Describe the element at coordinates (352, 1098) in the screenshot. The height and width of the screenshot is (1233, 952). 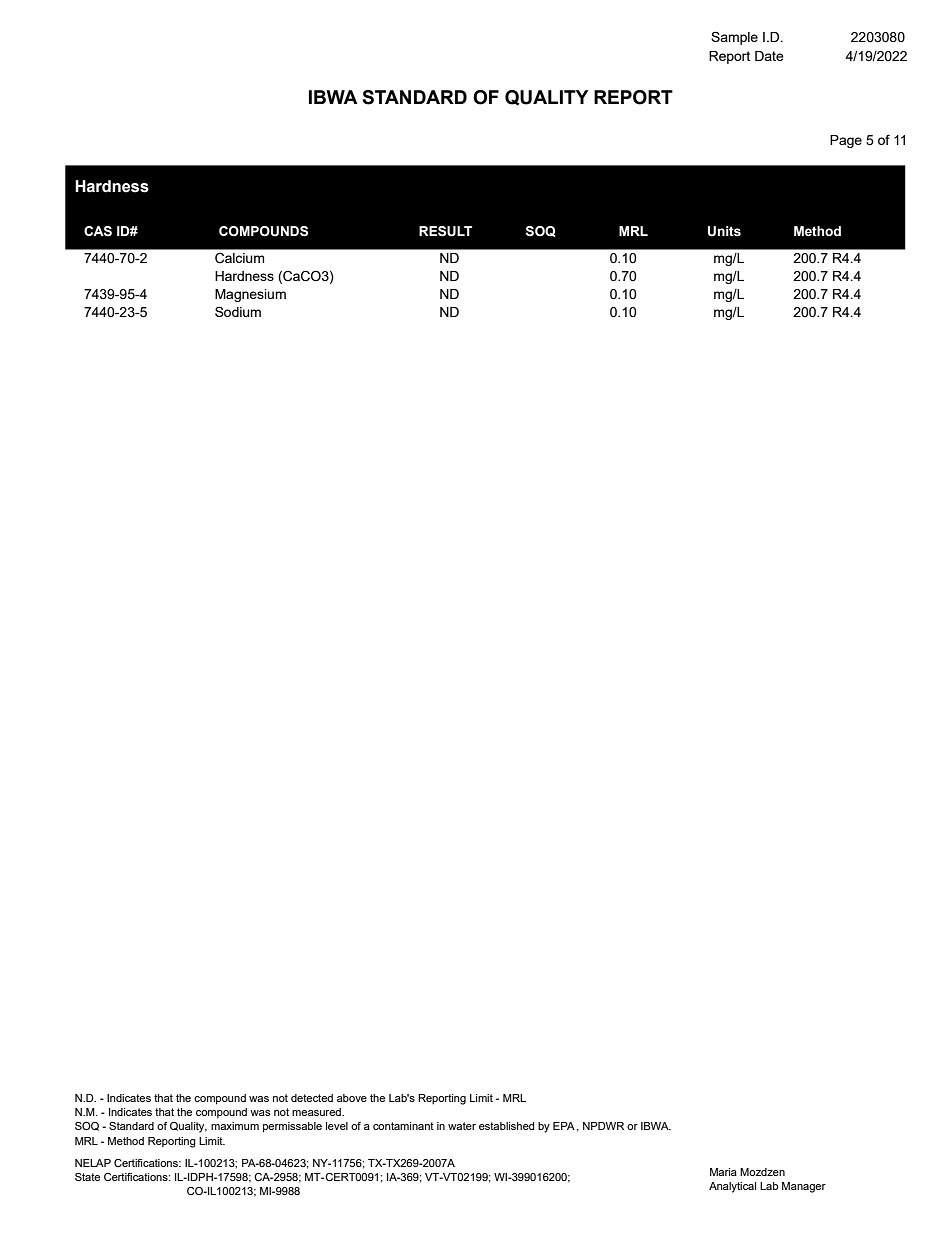
I see `above` at that location.
